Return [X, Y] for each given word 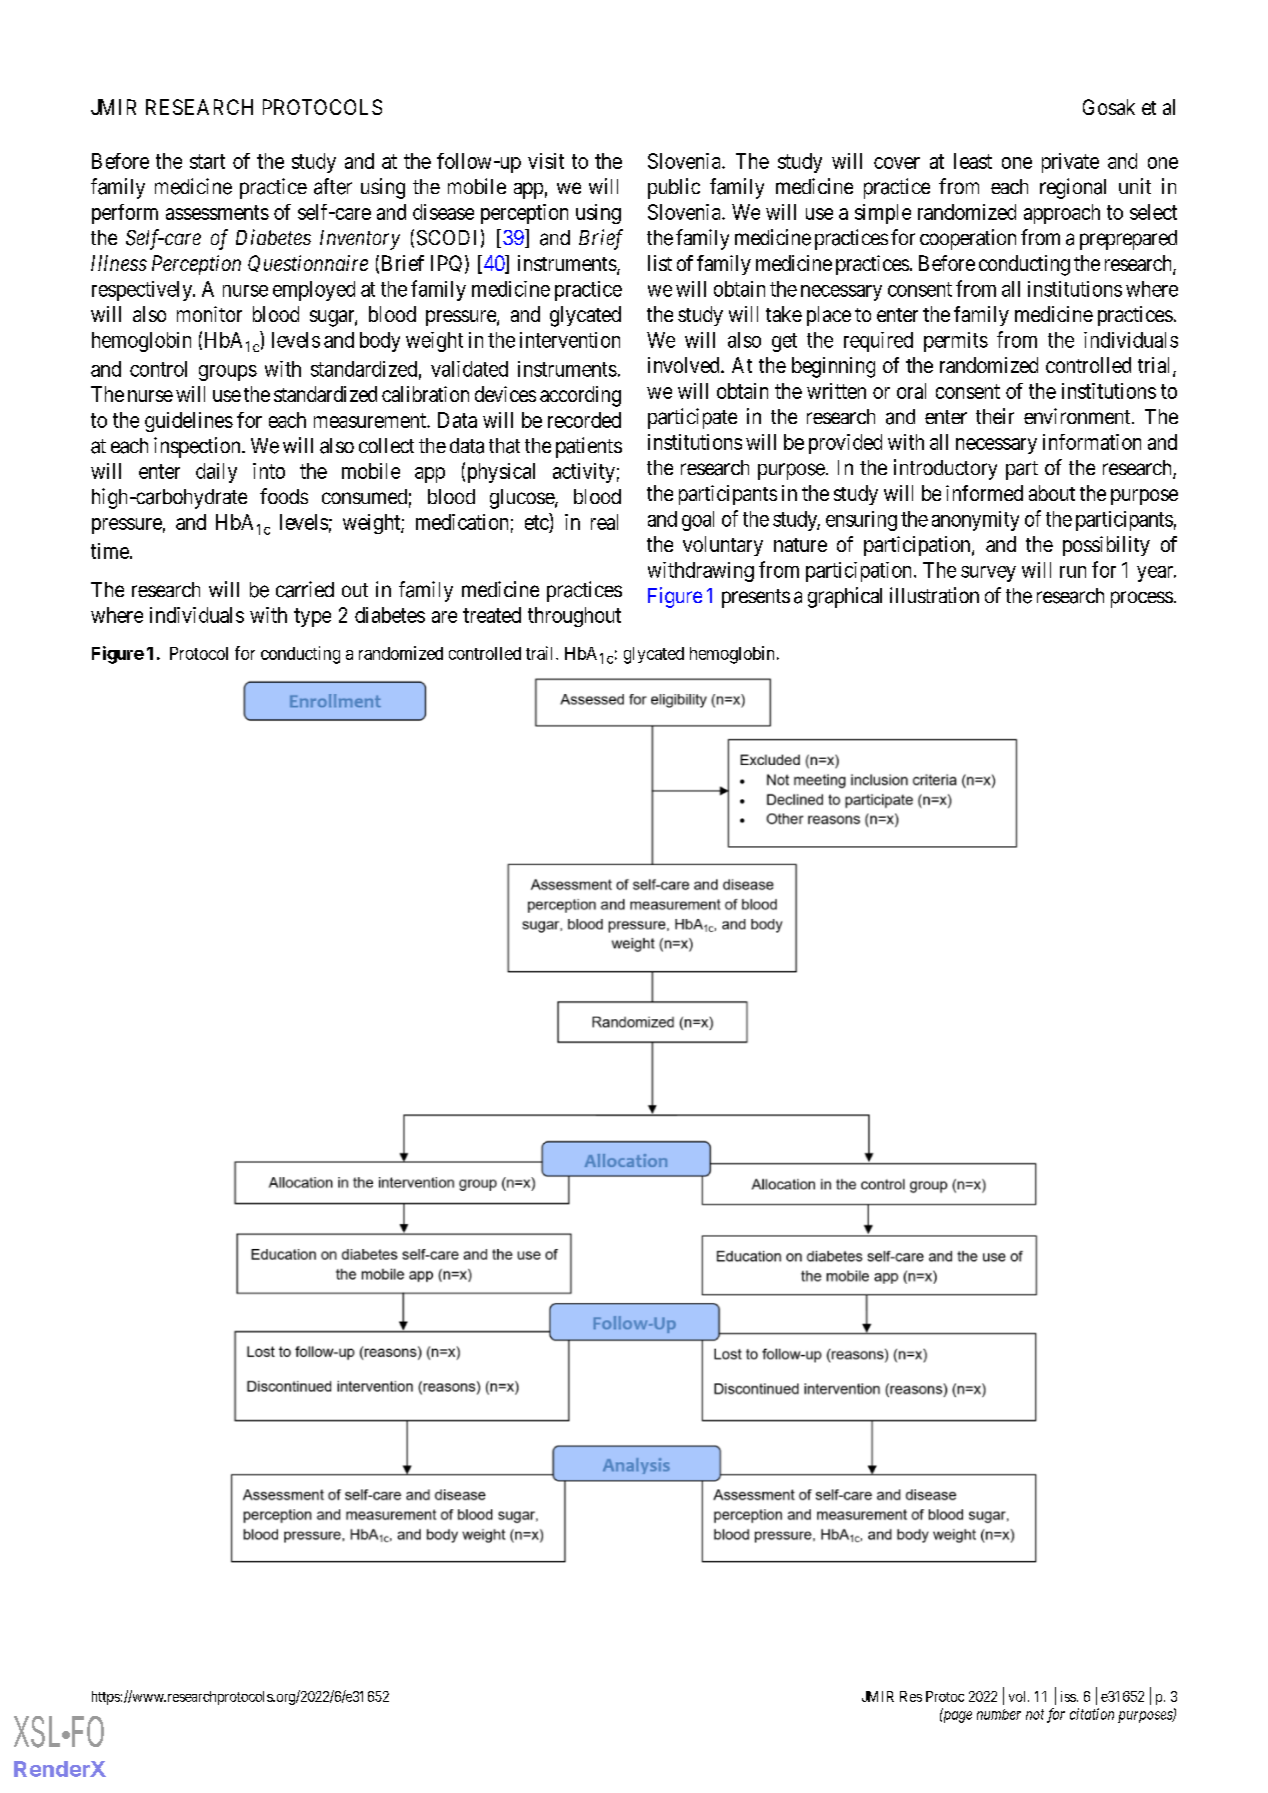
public [674, 188]
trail [541, 653]
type [312, 617]
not [1035, 1714]
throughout [574, 617]
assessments [217, 212]
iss [1068, 1696]
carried [305, 589]
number [999, 1714]
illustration [934, 595]
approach [1062, 214]
